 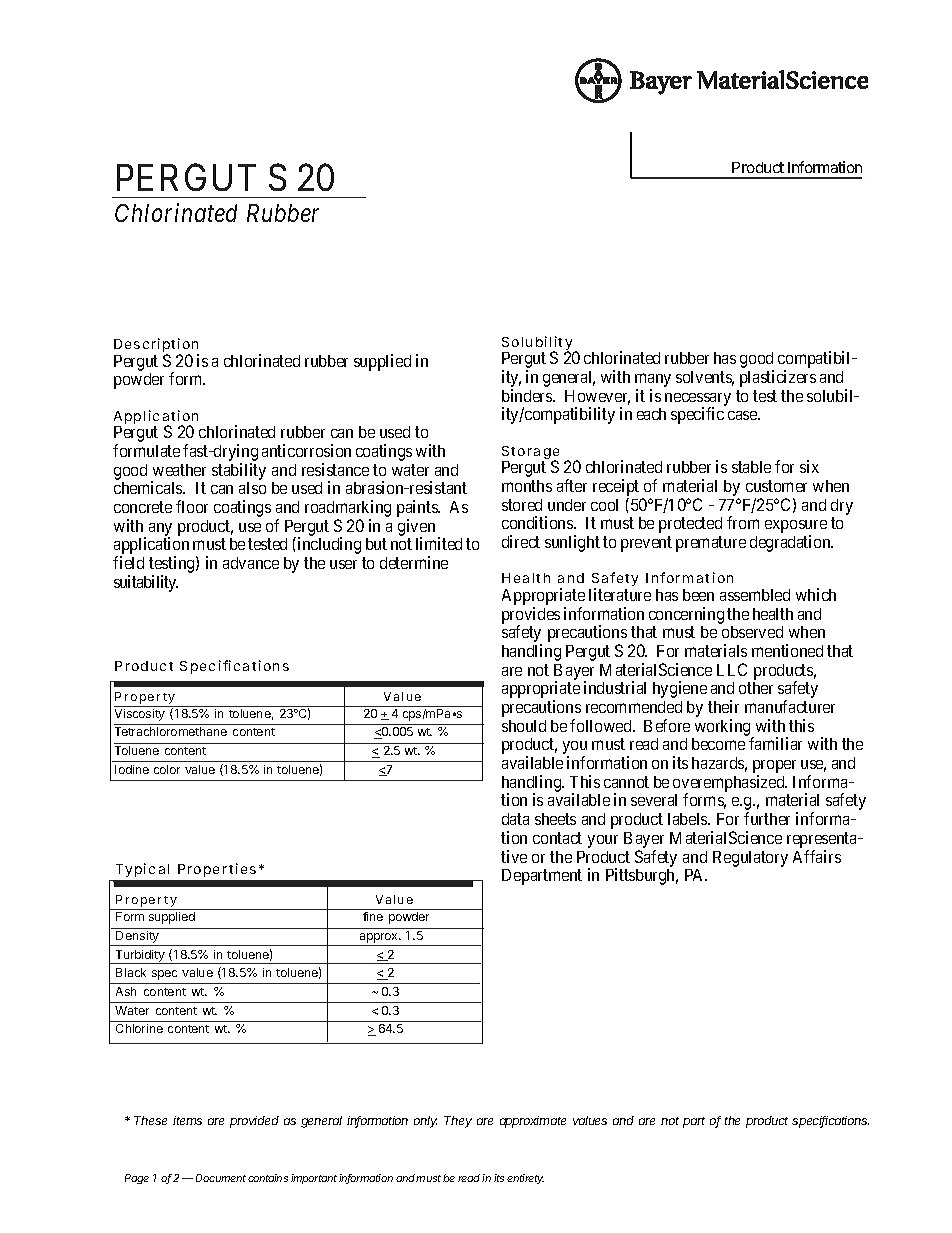 I want to click on weather, so click(x=179, y=470).
